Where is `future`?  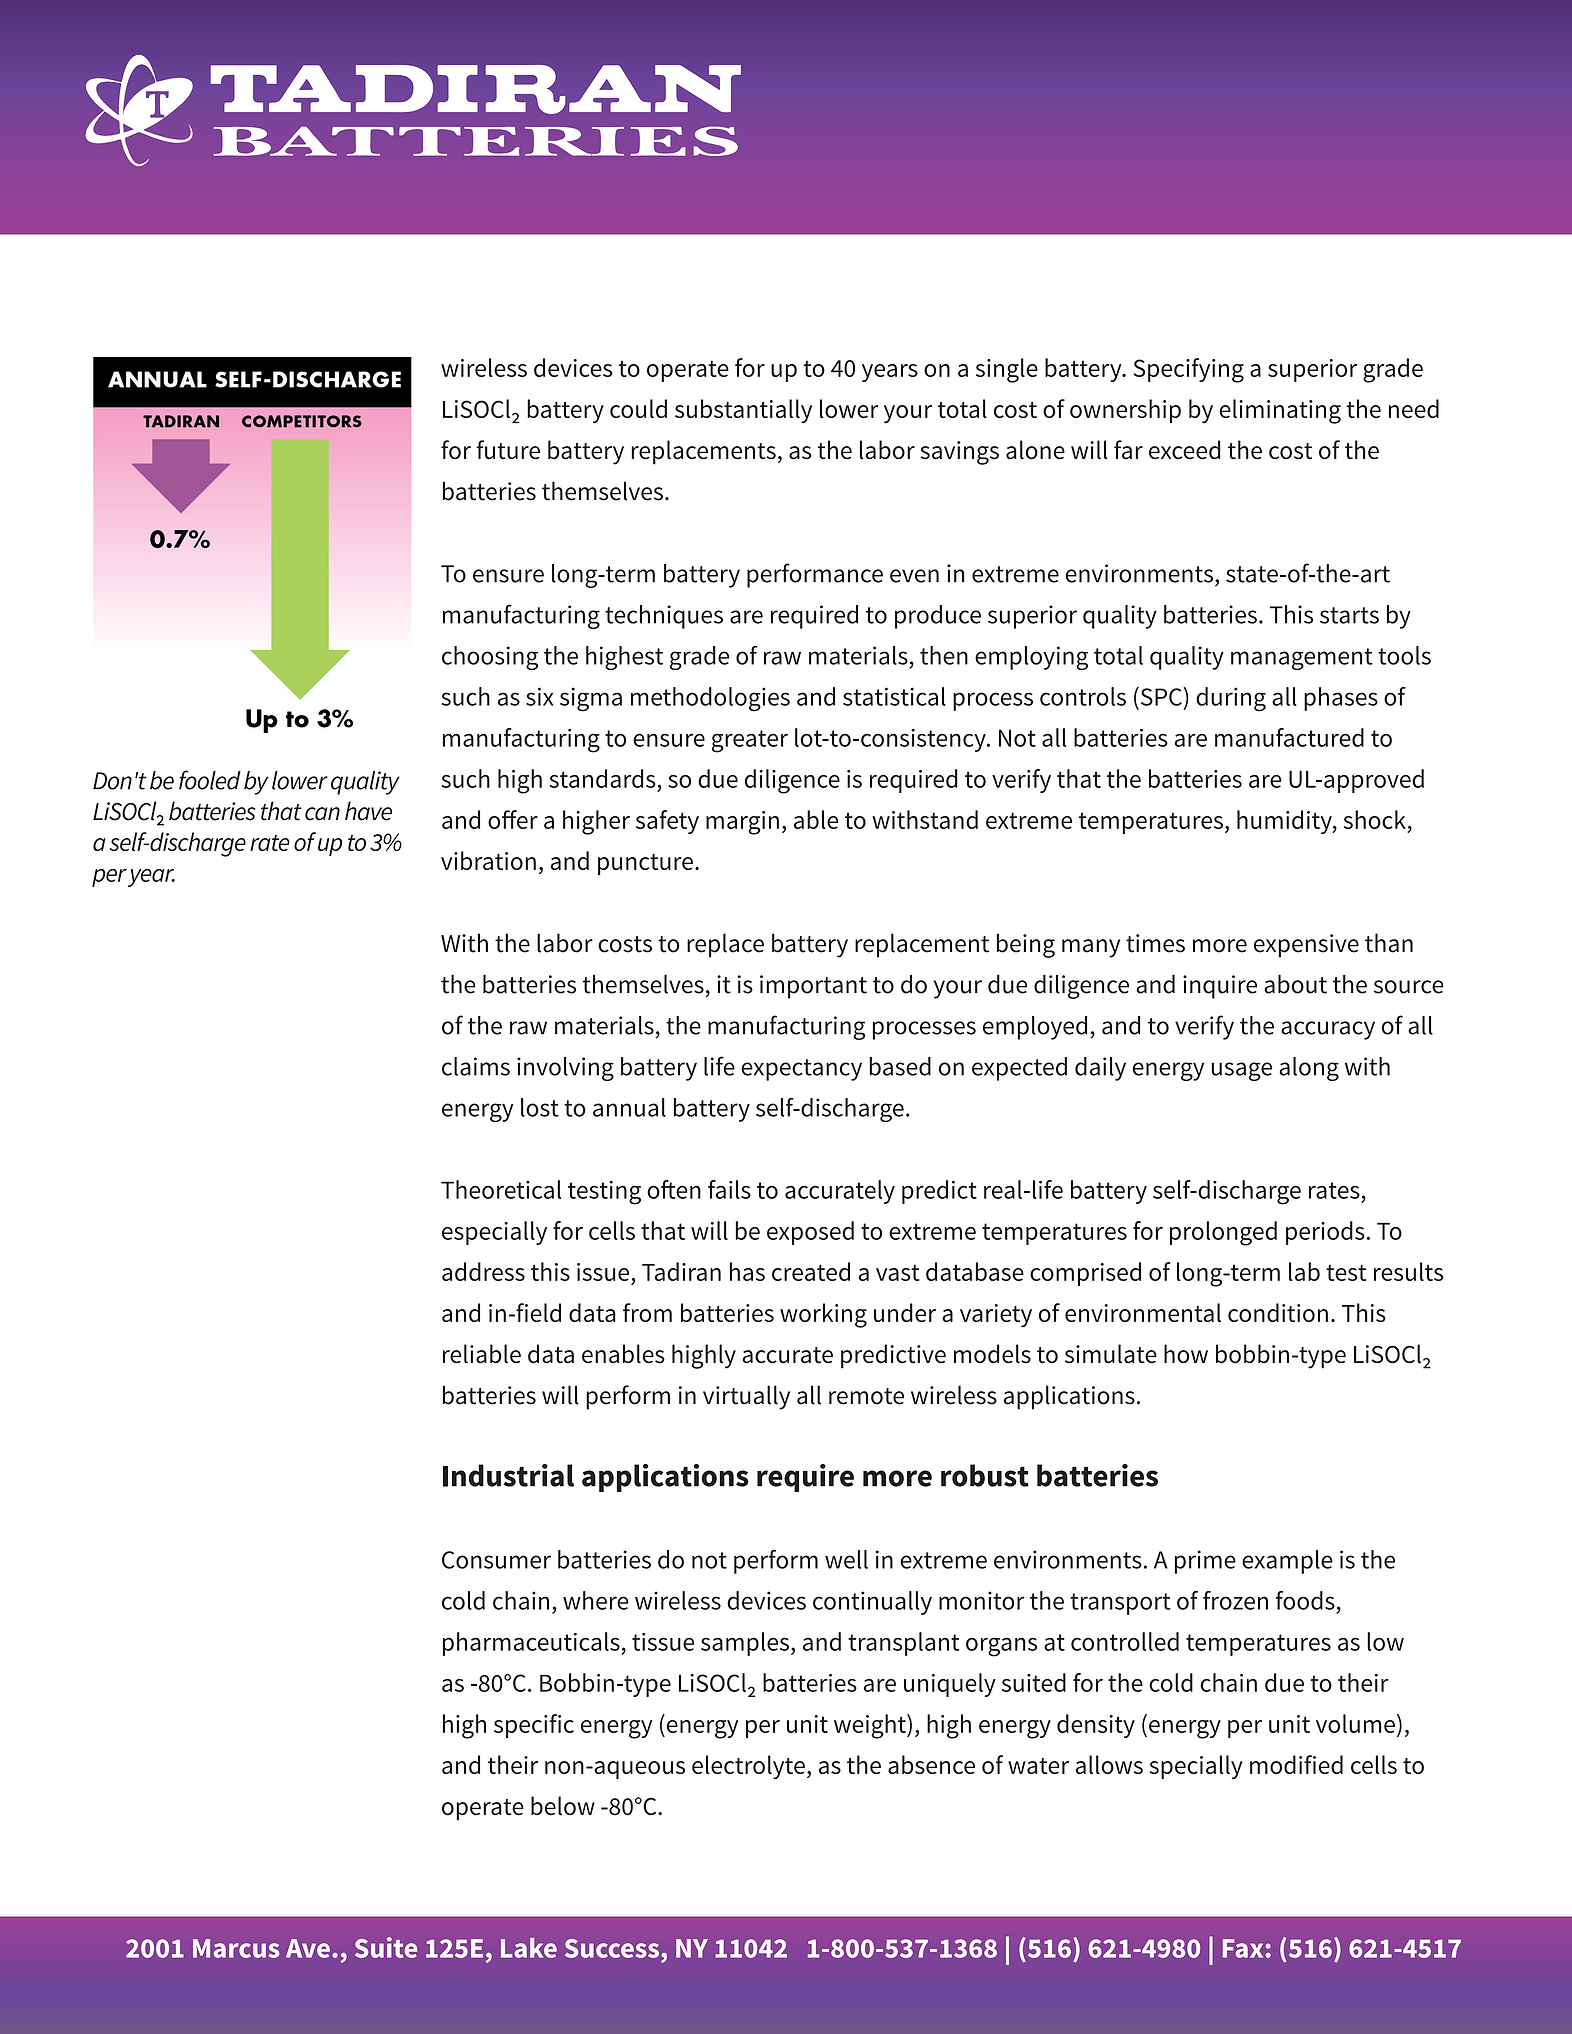 future is located at coordinates (508, 450).
